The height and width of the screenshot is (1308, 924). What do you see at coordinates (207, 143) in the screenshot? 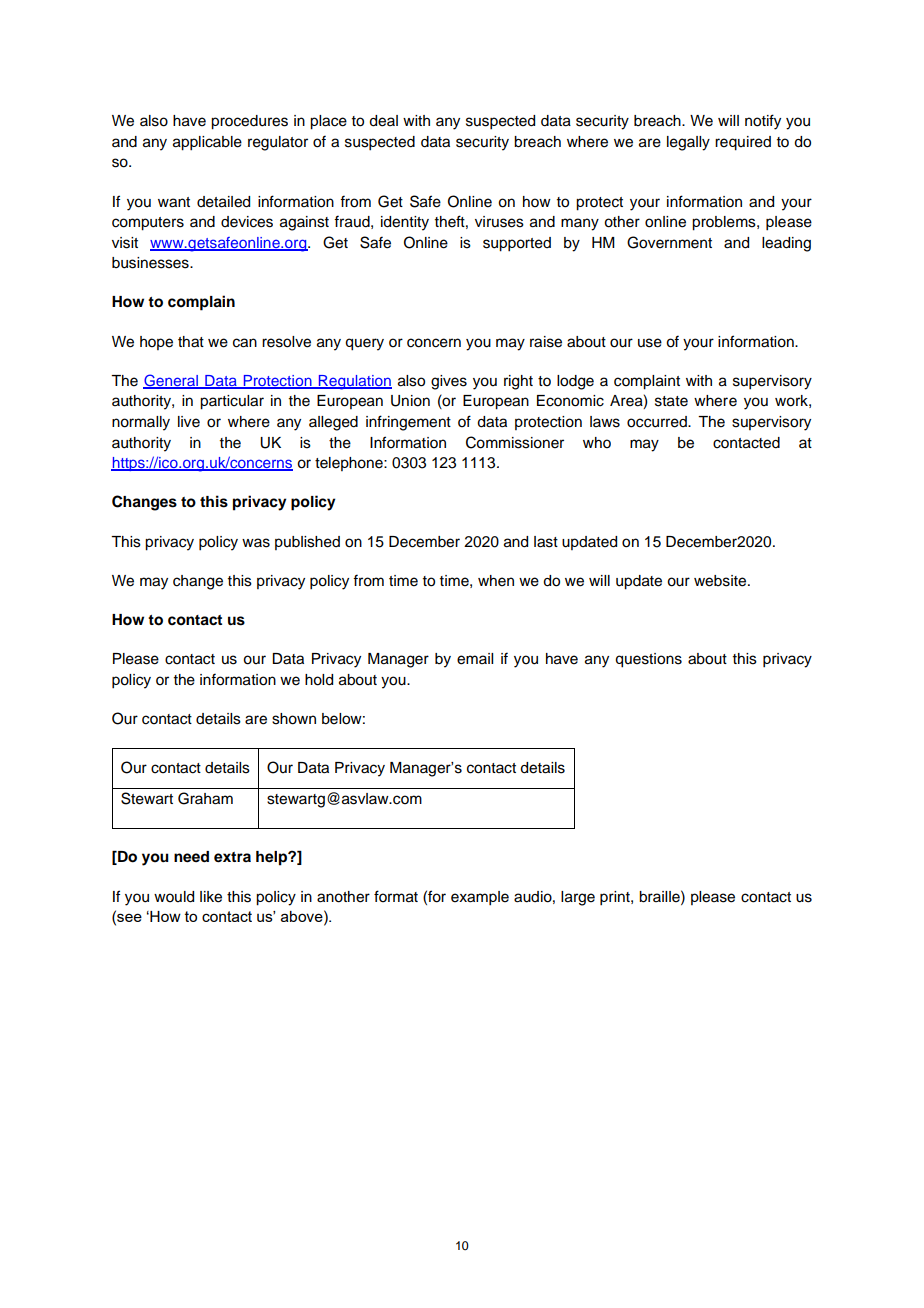
I see `applicable` at bounding box center [207, 143].
